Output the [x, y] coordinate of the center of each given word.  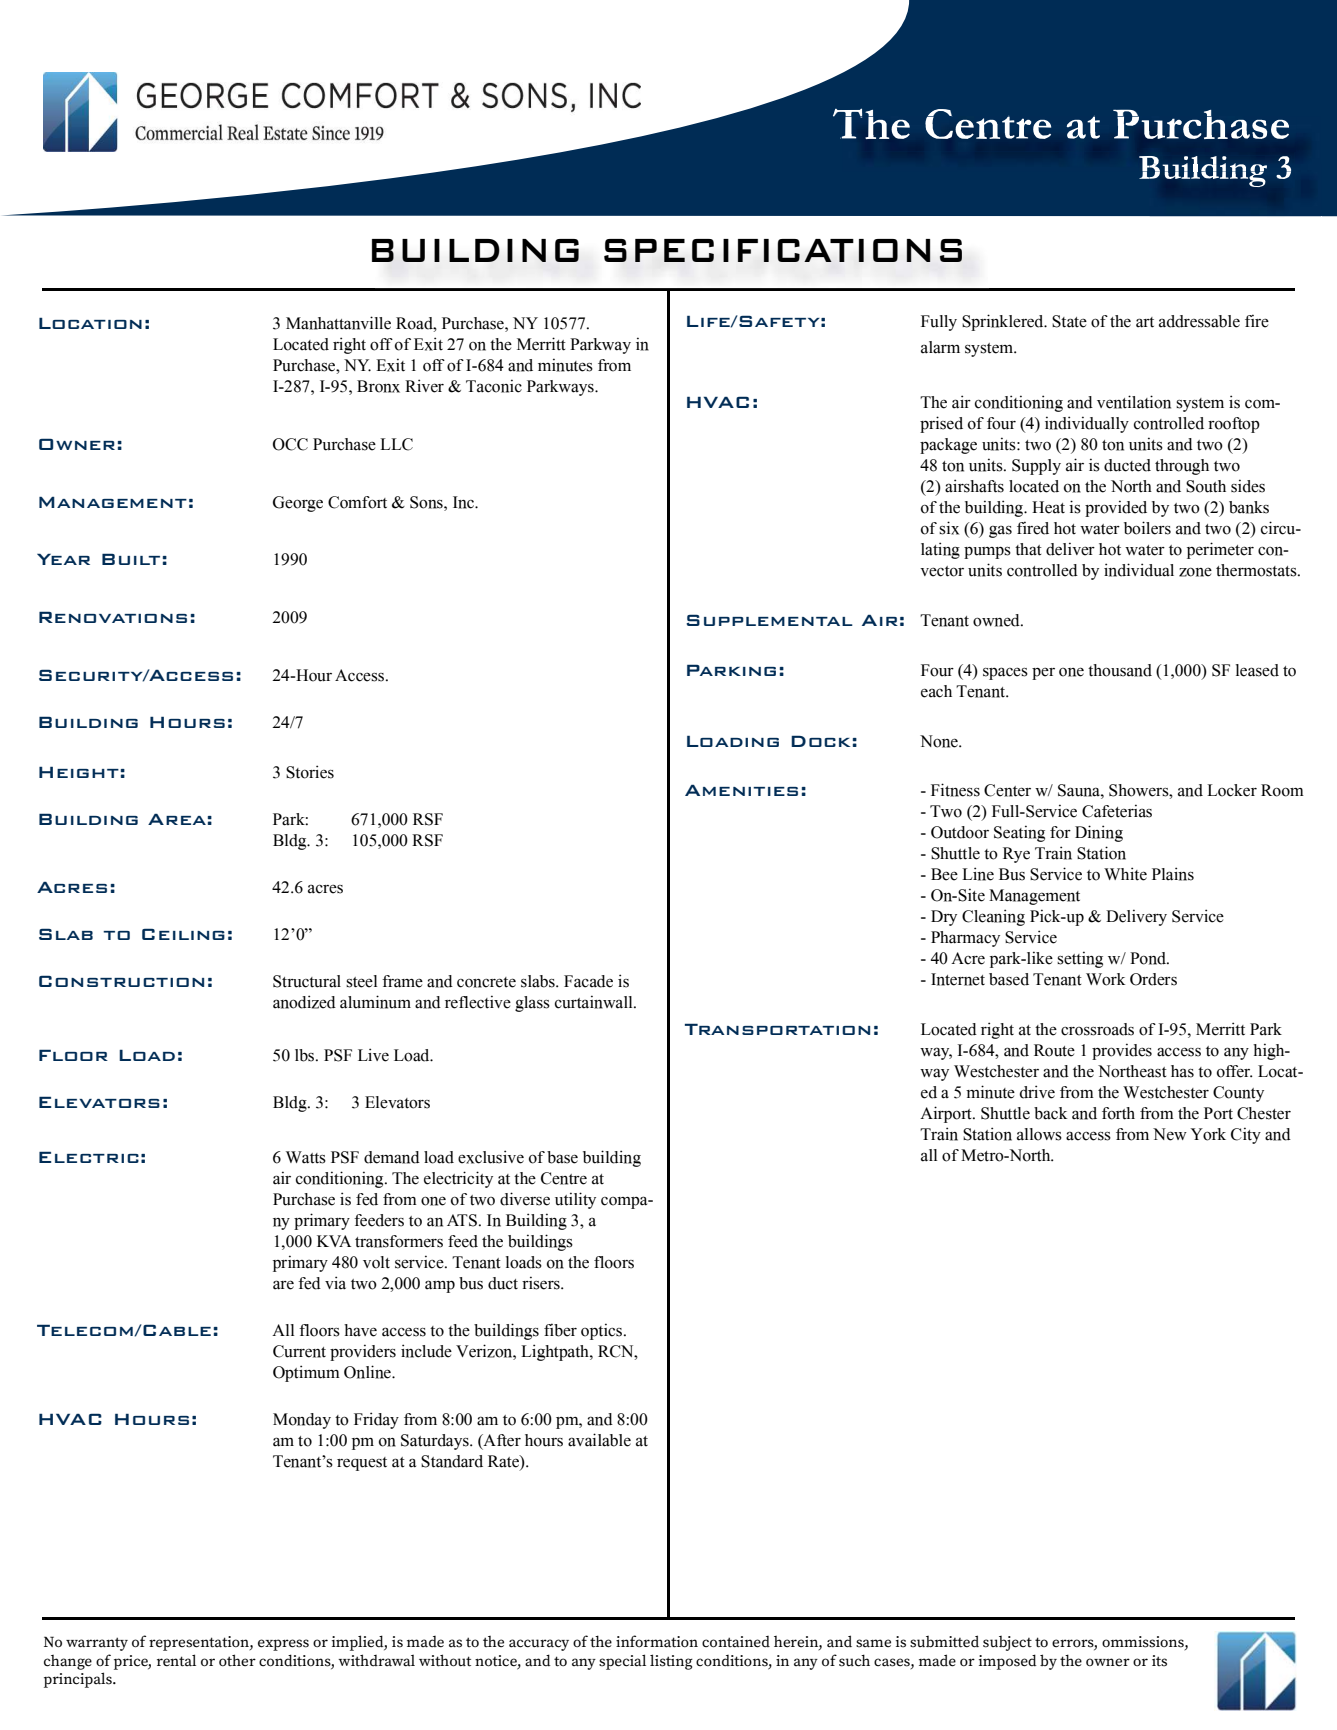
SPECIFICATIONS [783, 250]
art [1145, 322]
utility [575, 1200]
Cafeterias [1117, 811]
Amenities [741, 790]
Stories [310, 772]
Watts [306, 1157]
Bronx [378, 386]
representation [200, 1643]
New [1170, 1134]
